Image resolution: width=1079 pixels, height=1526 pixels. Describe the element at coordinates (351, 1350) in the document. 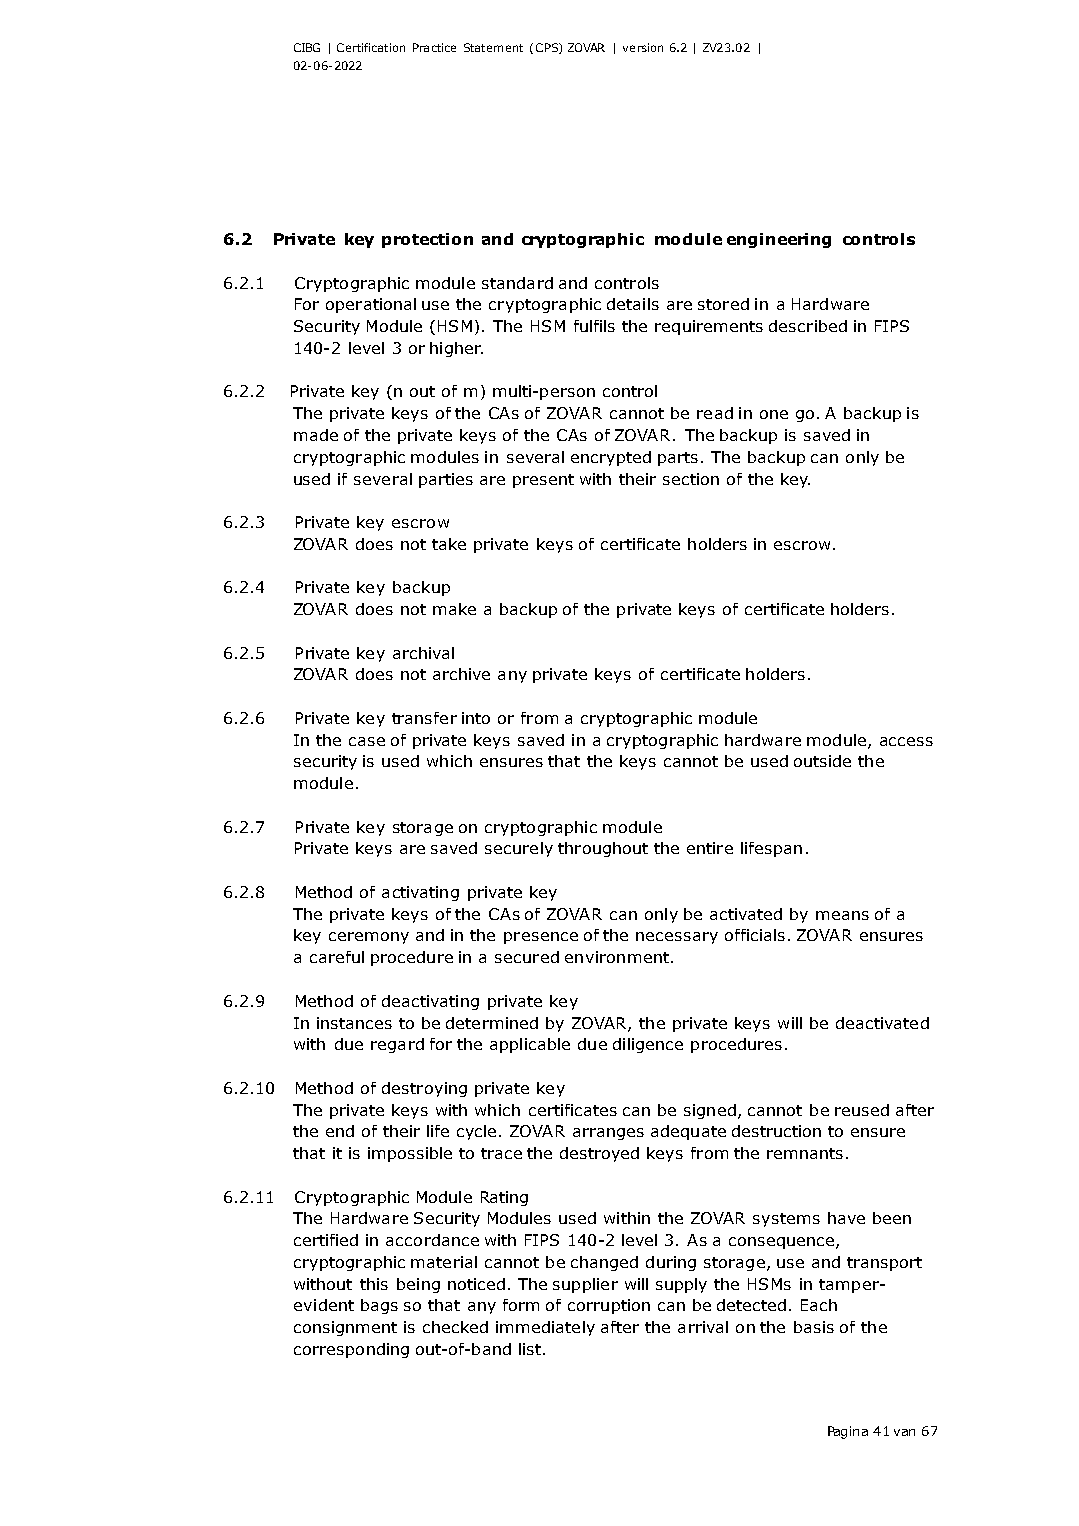

I see `corresponding` at that location.
